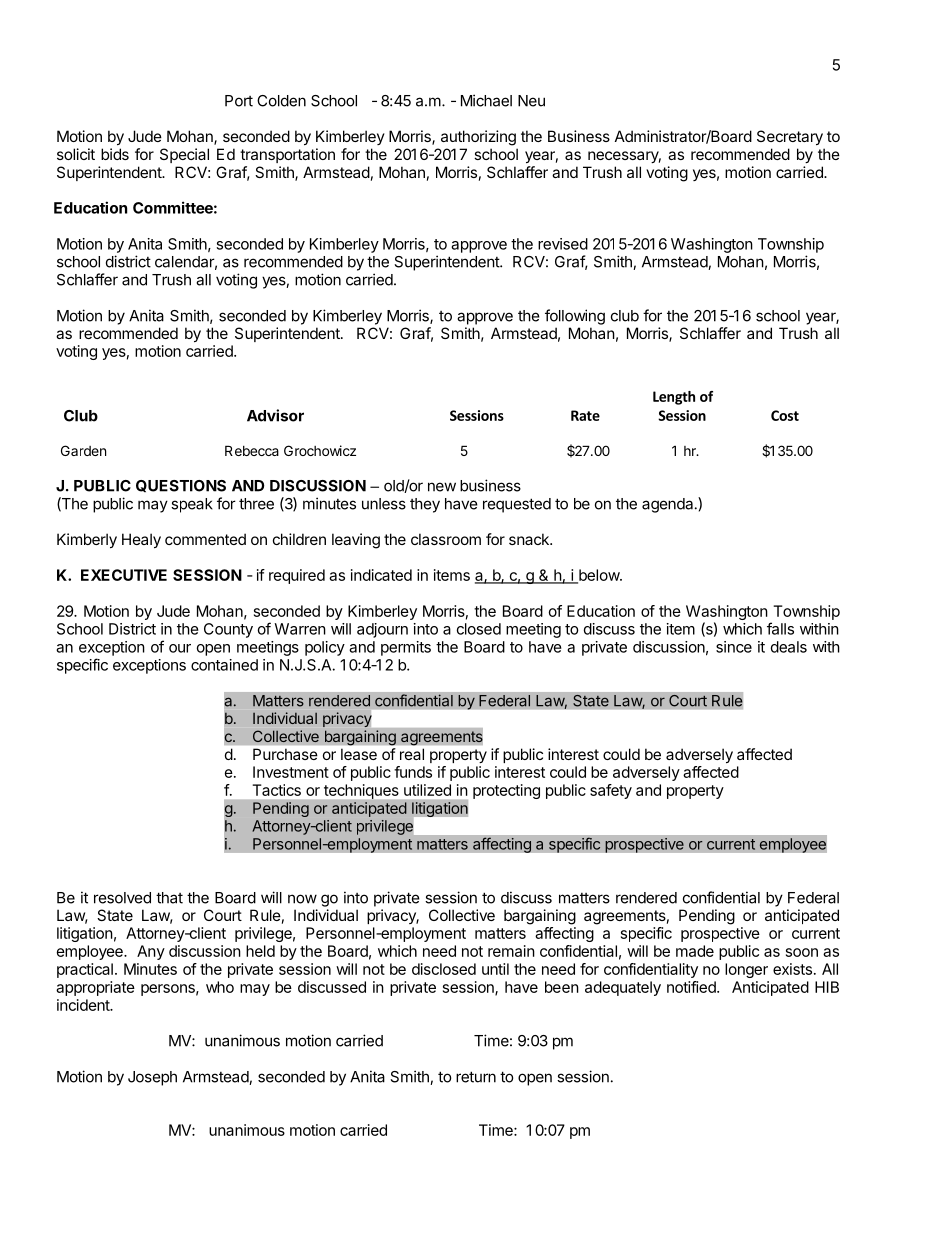 This screenshot has width=952, height=1233. Describe the element at coordinates (184, 155) in the screenshot. I see `Special` at that location.
